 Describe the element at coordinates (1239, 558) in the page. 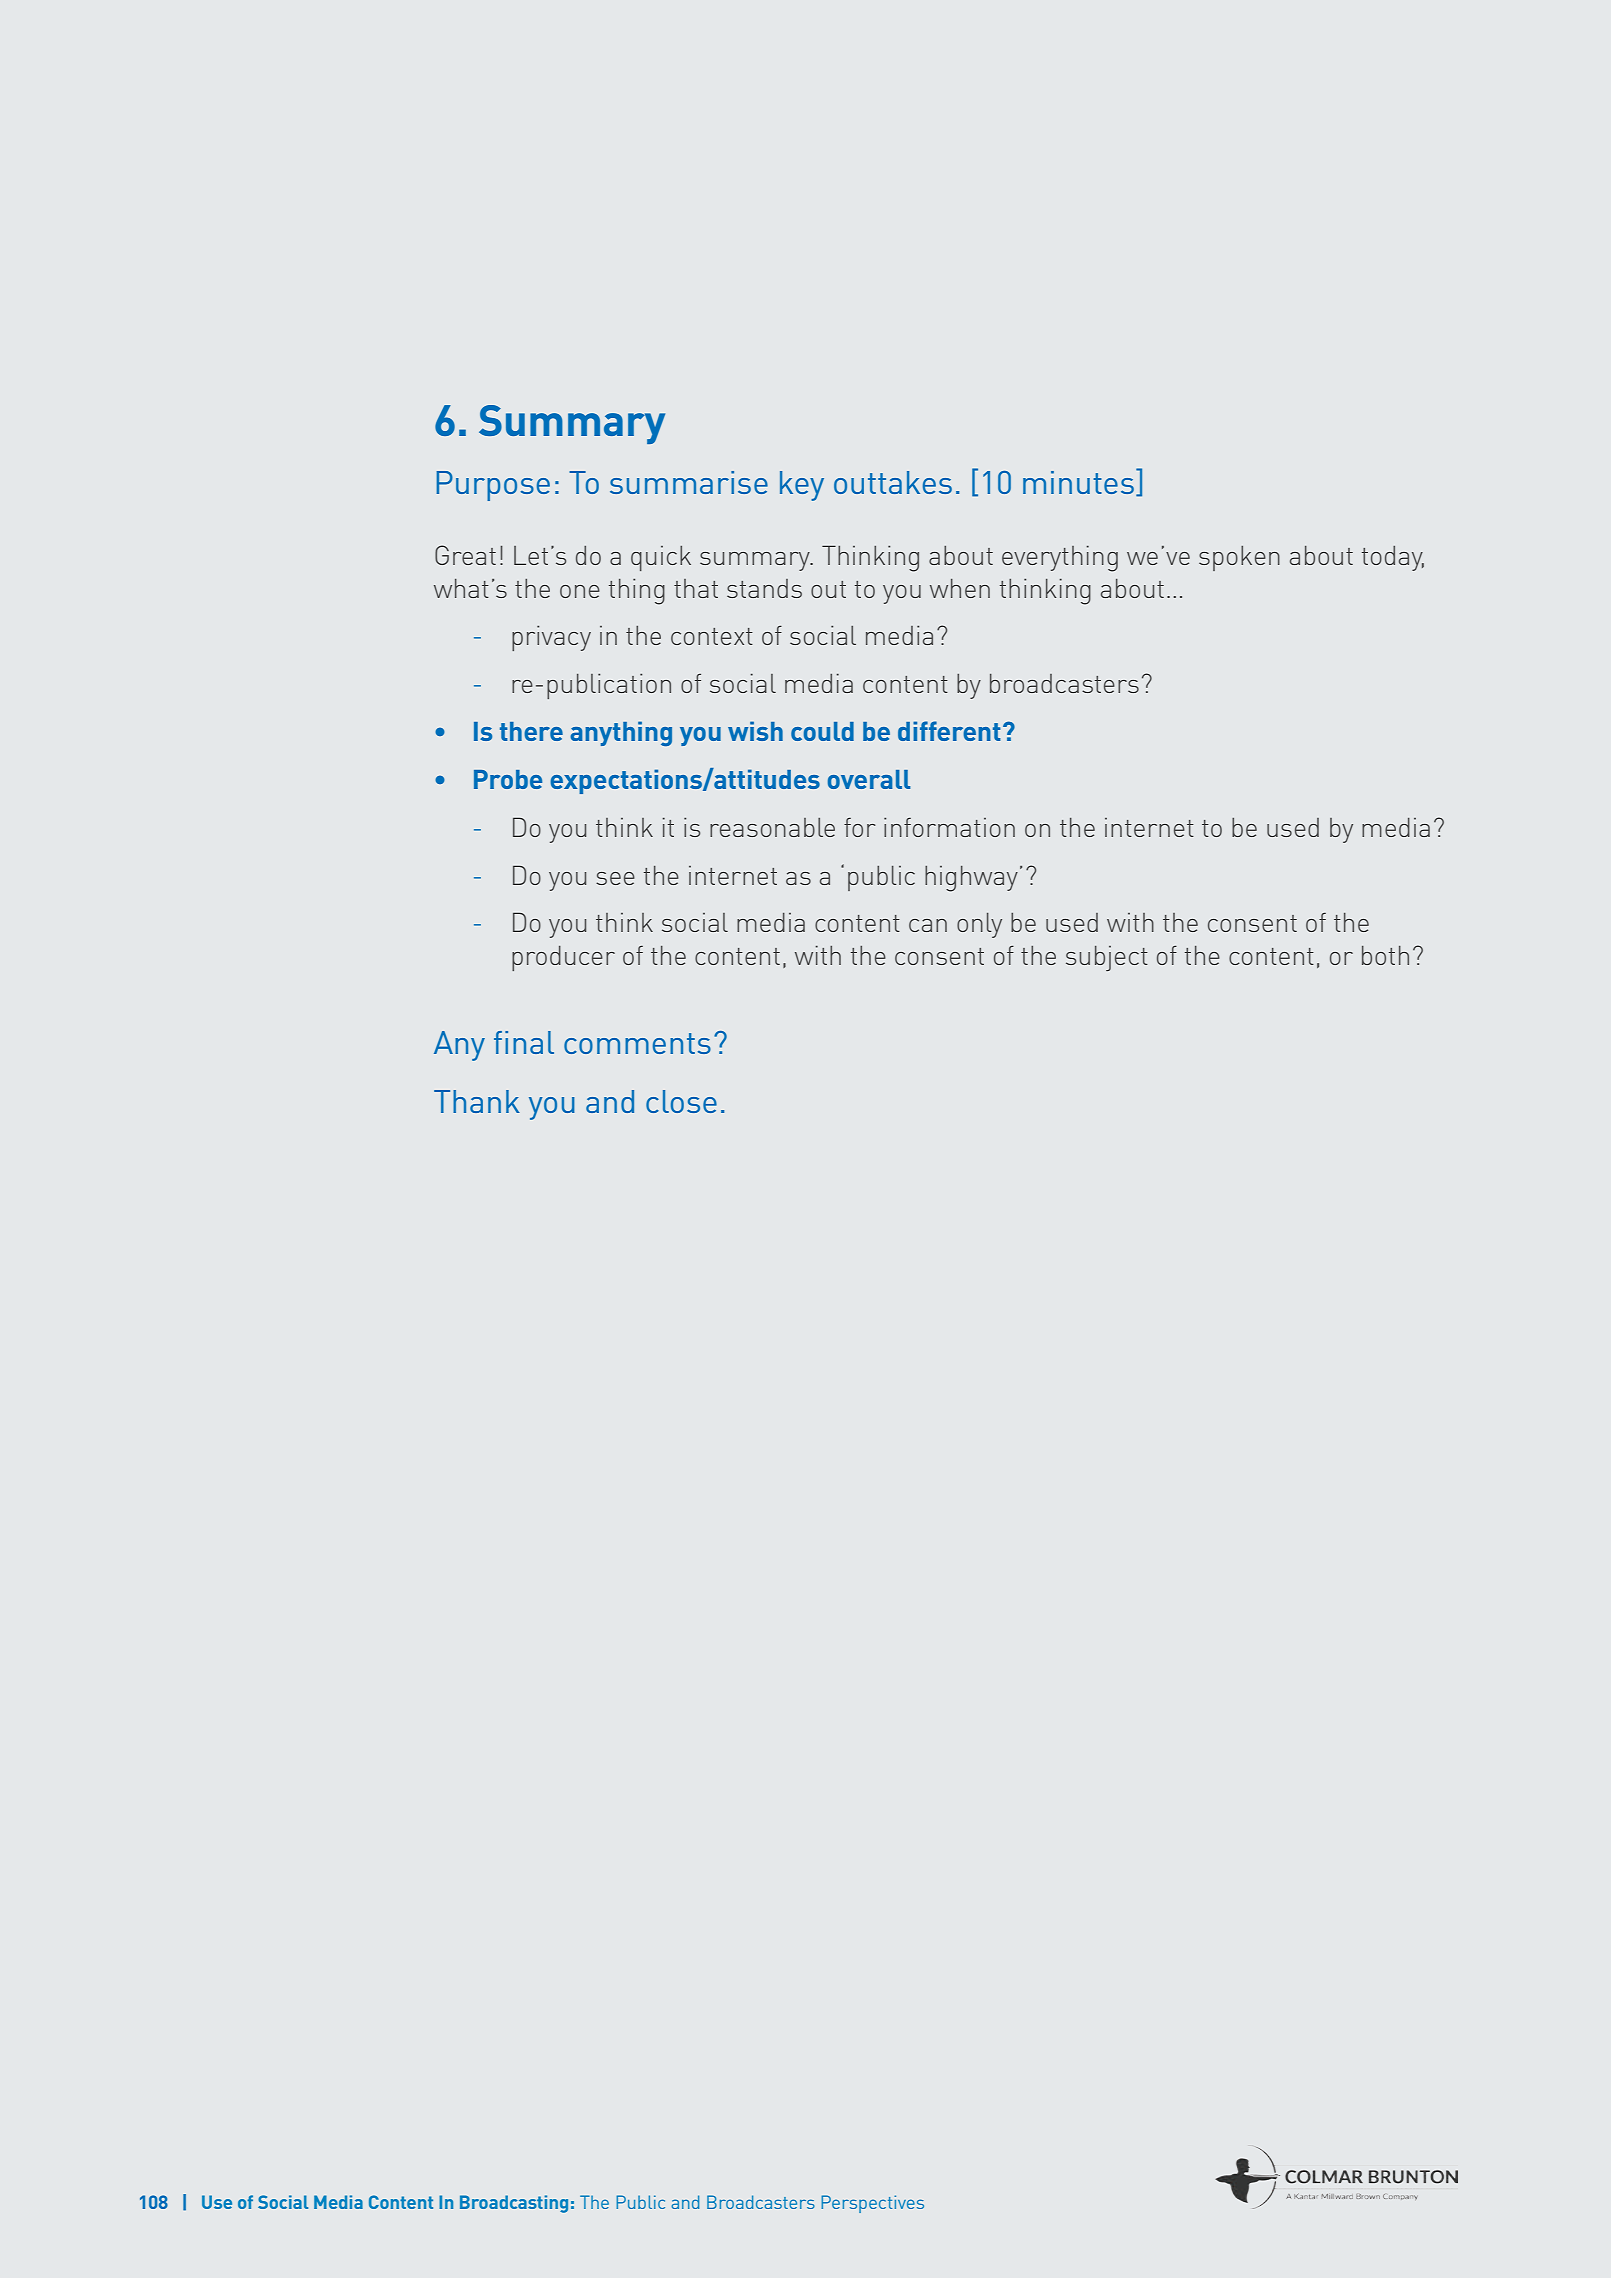

I see `spoken` at that location.
